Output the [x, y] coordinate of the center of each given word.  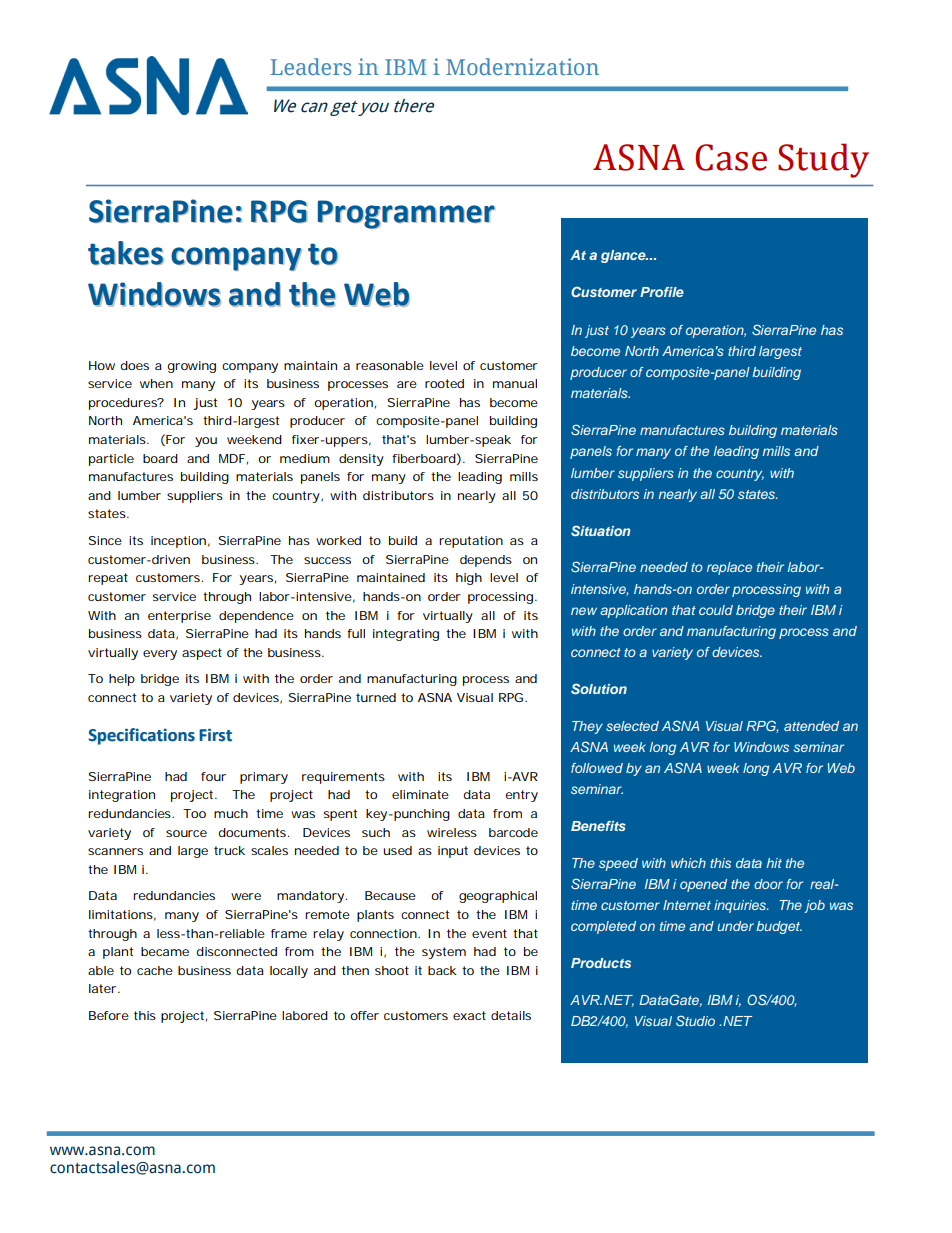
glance [624, 256]
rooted [444, 383]
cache [155, 970]
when [156, 383]
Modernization [522, 66]
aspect [202, 654]
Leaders [310, 66]
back [442, 970]
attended [811, 726]
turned [376, 697]
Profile [662, 292]
